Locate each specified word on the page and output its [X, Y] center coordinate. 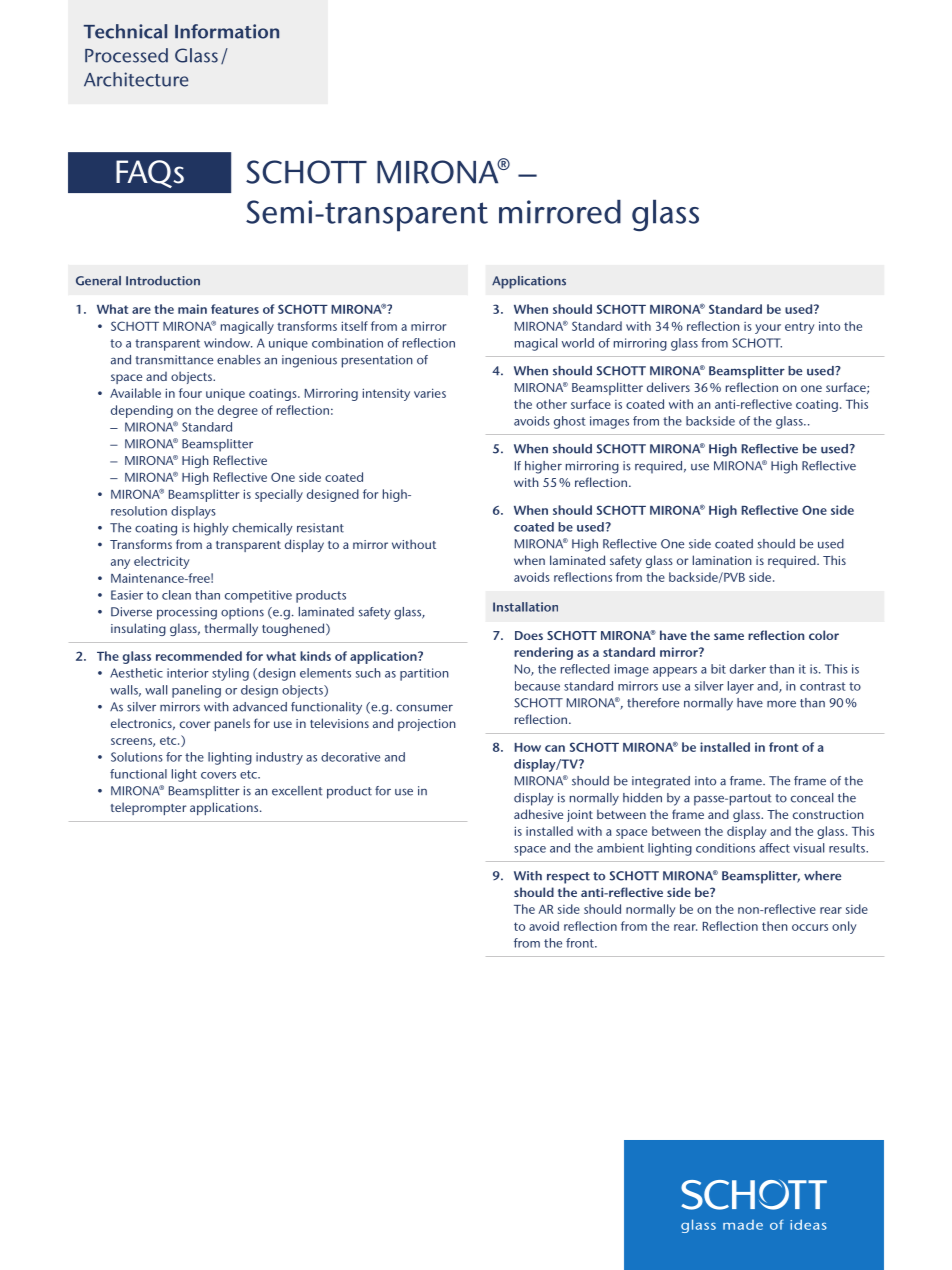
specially [279, 495]
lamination [722, 560]
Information [227, 31]
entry [799, 328]
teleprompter [149, 808]
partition [424, 674]
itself [355, 326]
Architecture [136, 79]
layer [741, 687]
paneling [196, 691]
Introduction [163, 281]
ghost [569, 422]
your [768, 329]
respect [568, 878]
